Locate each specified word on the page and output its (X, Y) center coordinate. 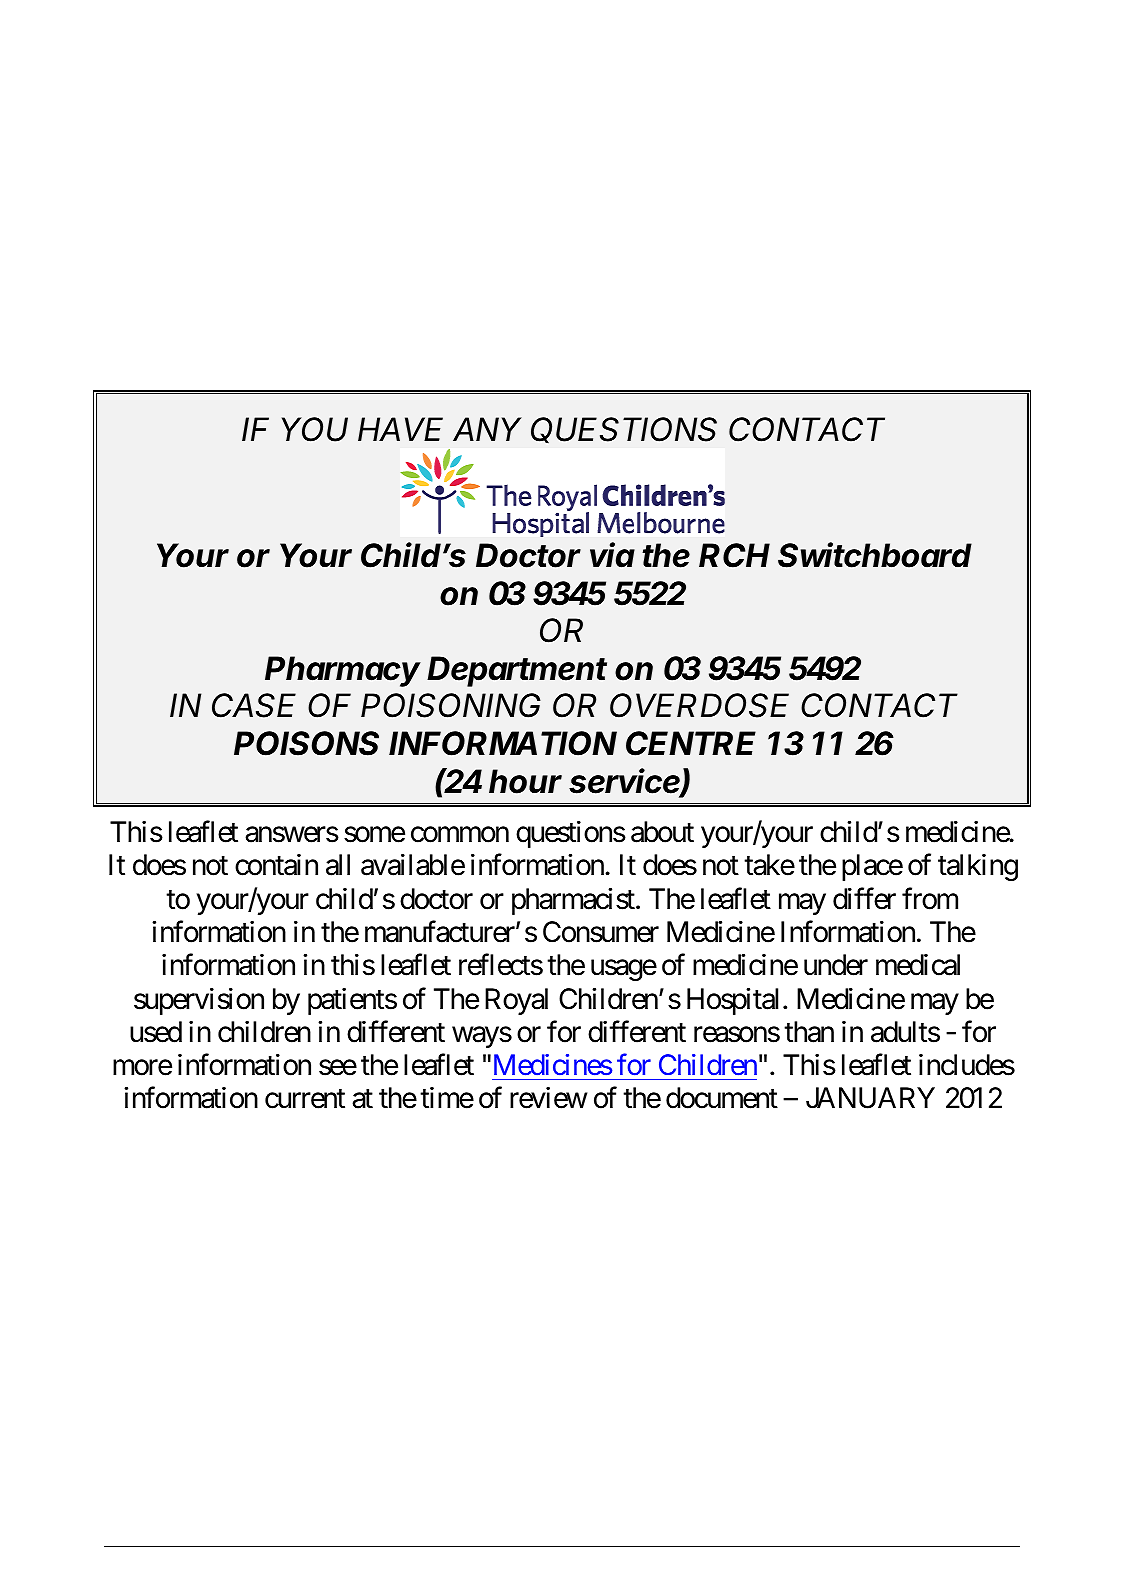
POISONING (451, 705)
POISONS (306, 743)
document (722, 1098)
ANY (487, 429)
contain (276, 865)
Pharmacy (343, 671)
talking (978, 867)
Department (517, 671)
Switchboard (875, 555)
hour (525, 781)
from (930, 898)
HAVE (400, 429)
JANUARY (870, 1098)
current (305, 1099)
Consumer (601, 932)
